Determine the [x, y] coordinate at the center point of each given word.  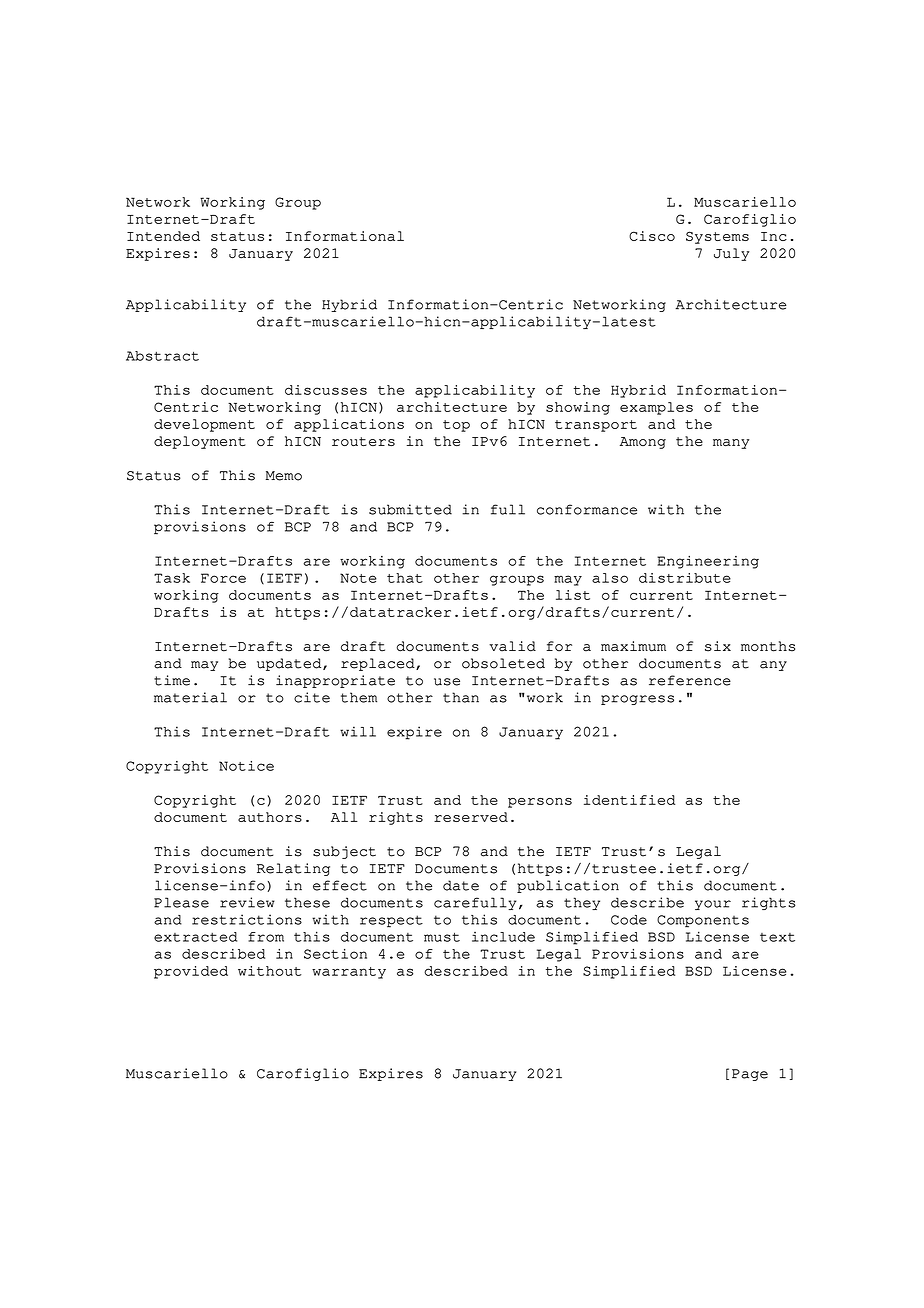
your [713, 905]
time [172, 680]
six [718, 646]
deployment [199, 442]
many [731, 444]
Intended [163, 236]
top [456, 426]
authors [270, 817]
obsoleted [503, 663]
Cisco [652, 236]
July [731, 254]
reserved [471, 817]
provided [191, 972]
